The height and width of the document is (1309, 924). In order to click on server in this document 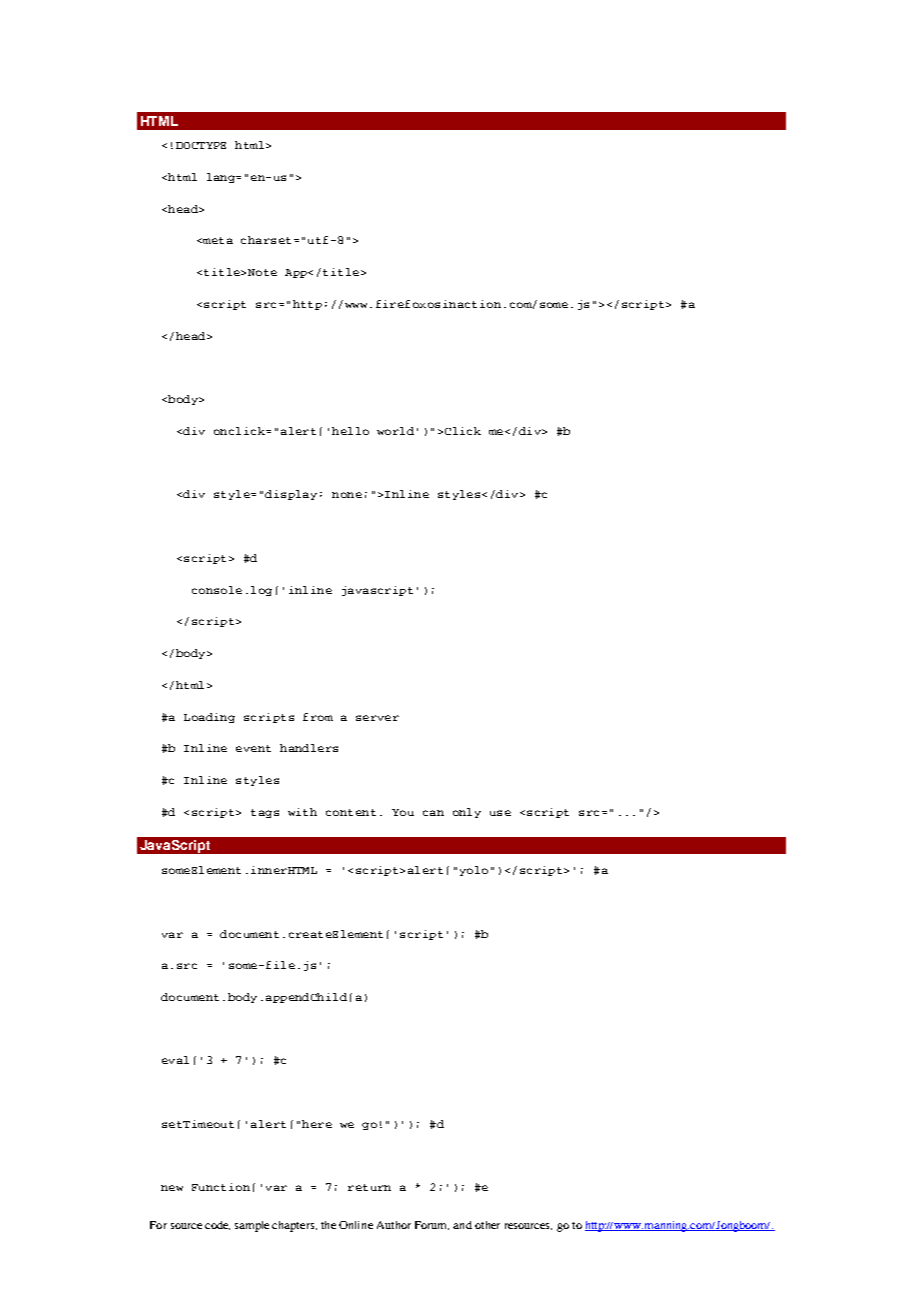, I will do `click(377, 718)`.
